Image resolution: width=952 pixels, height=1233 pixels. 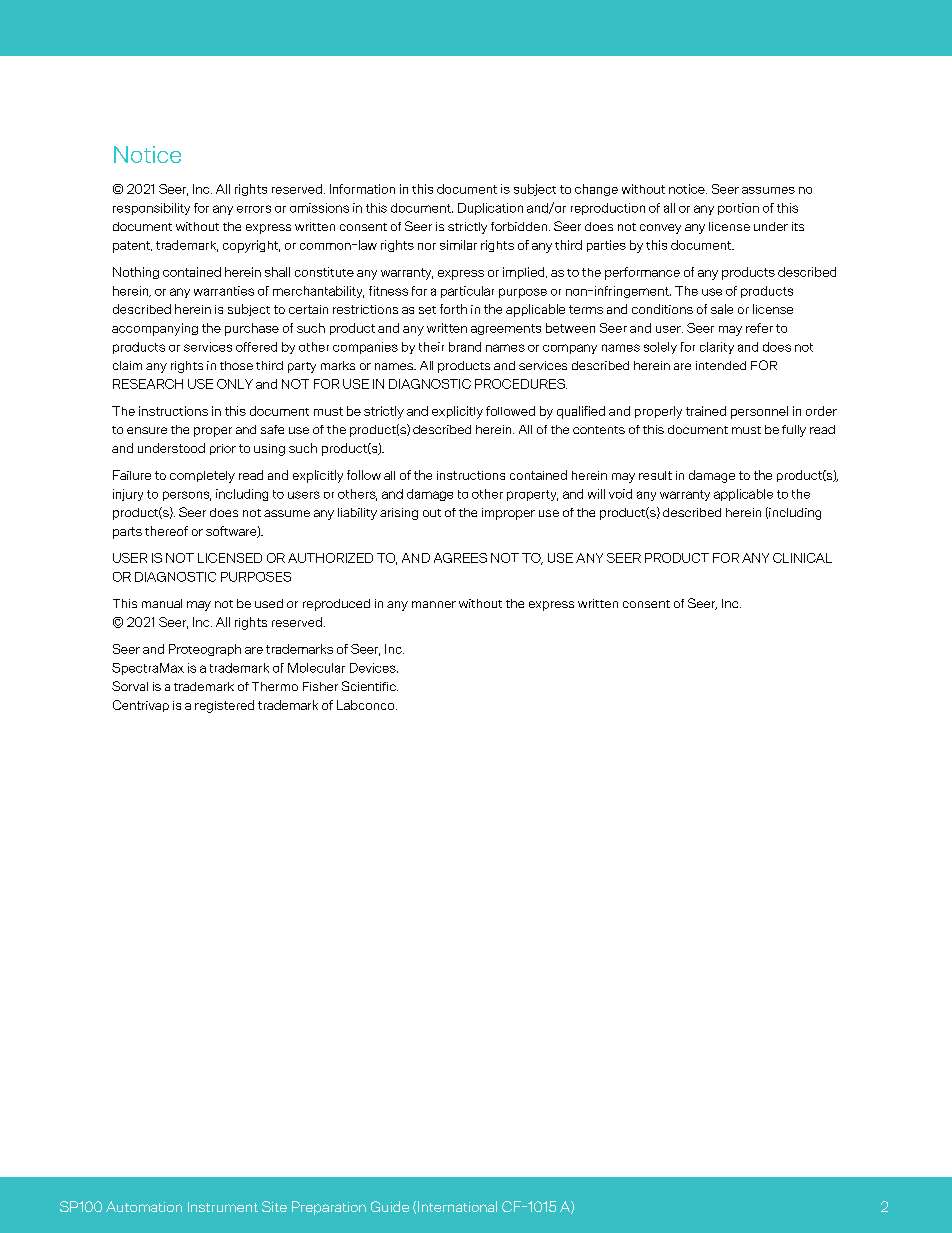 What do you see at coordinates (802, 558) in the screenshot?
I see `CLINICAL` at bounding box center [802, 558].
